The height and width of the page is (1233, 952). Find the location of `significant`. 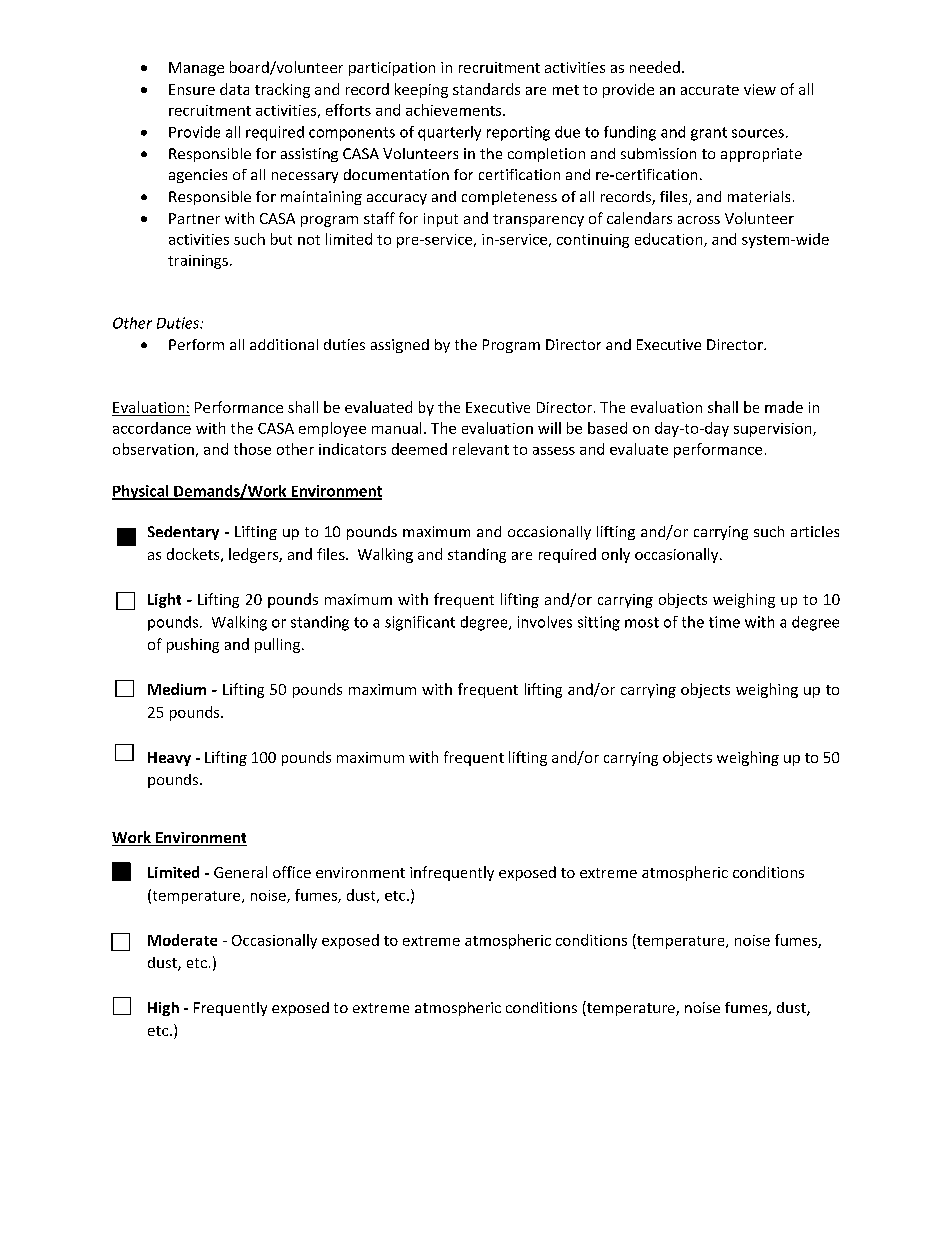

significant is located at coordinates (420, 623).
